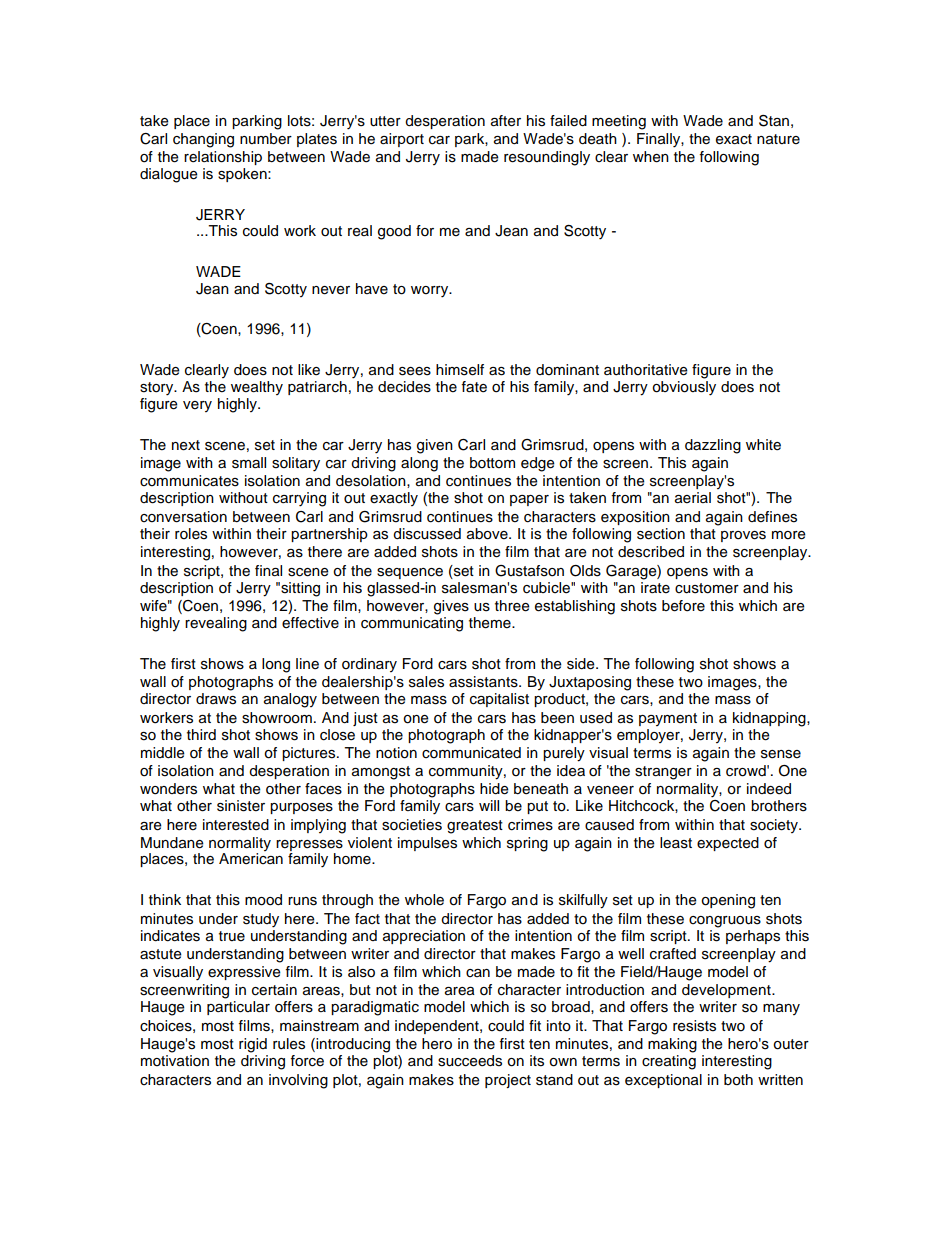 The width and height of the screenshot is (952, 1233). Describe the element at coordinates (707, 588) in the screenshot. I see `customer` at that location.
